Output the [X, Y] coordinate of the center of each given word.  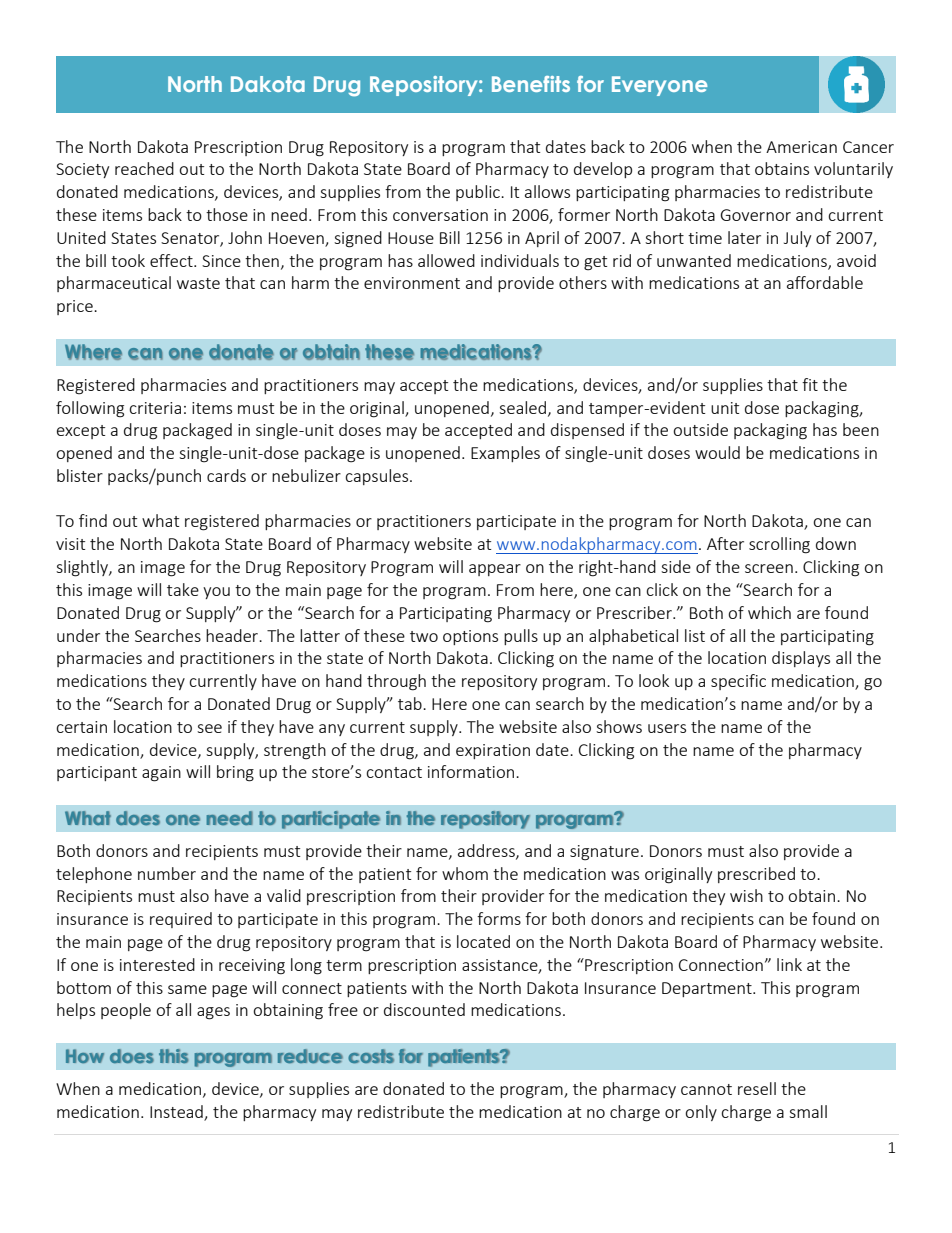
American [801, 147]
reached [144, 168]
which [769, 612]
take [183, 589]
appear [495, 570]
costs [371, 1056]
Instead [176, 1111]
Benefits [531, 84]
